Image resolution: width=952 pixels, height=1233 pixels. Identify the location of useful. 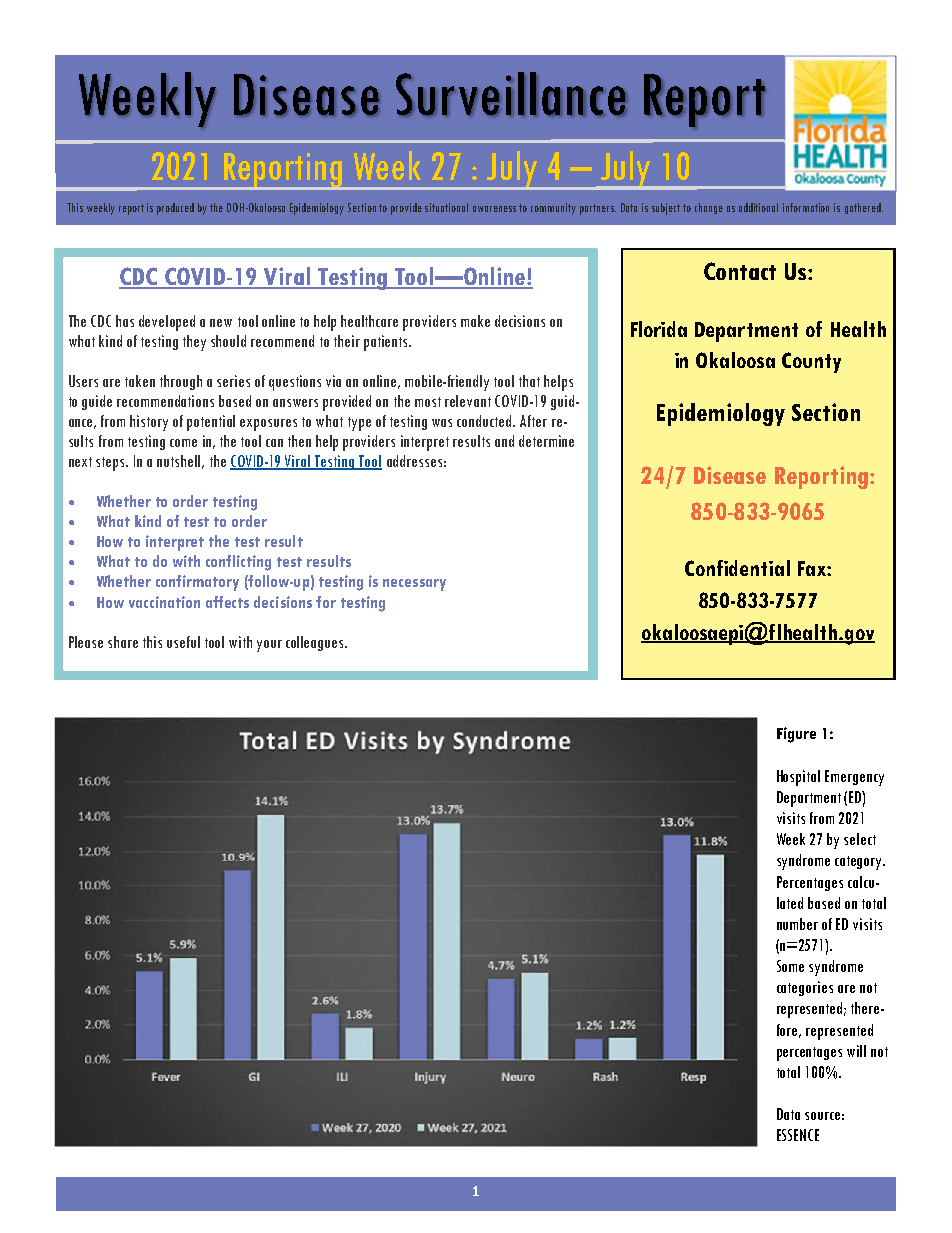
(183, 642).
